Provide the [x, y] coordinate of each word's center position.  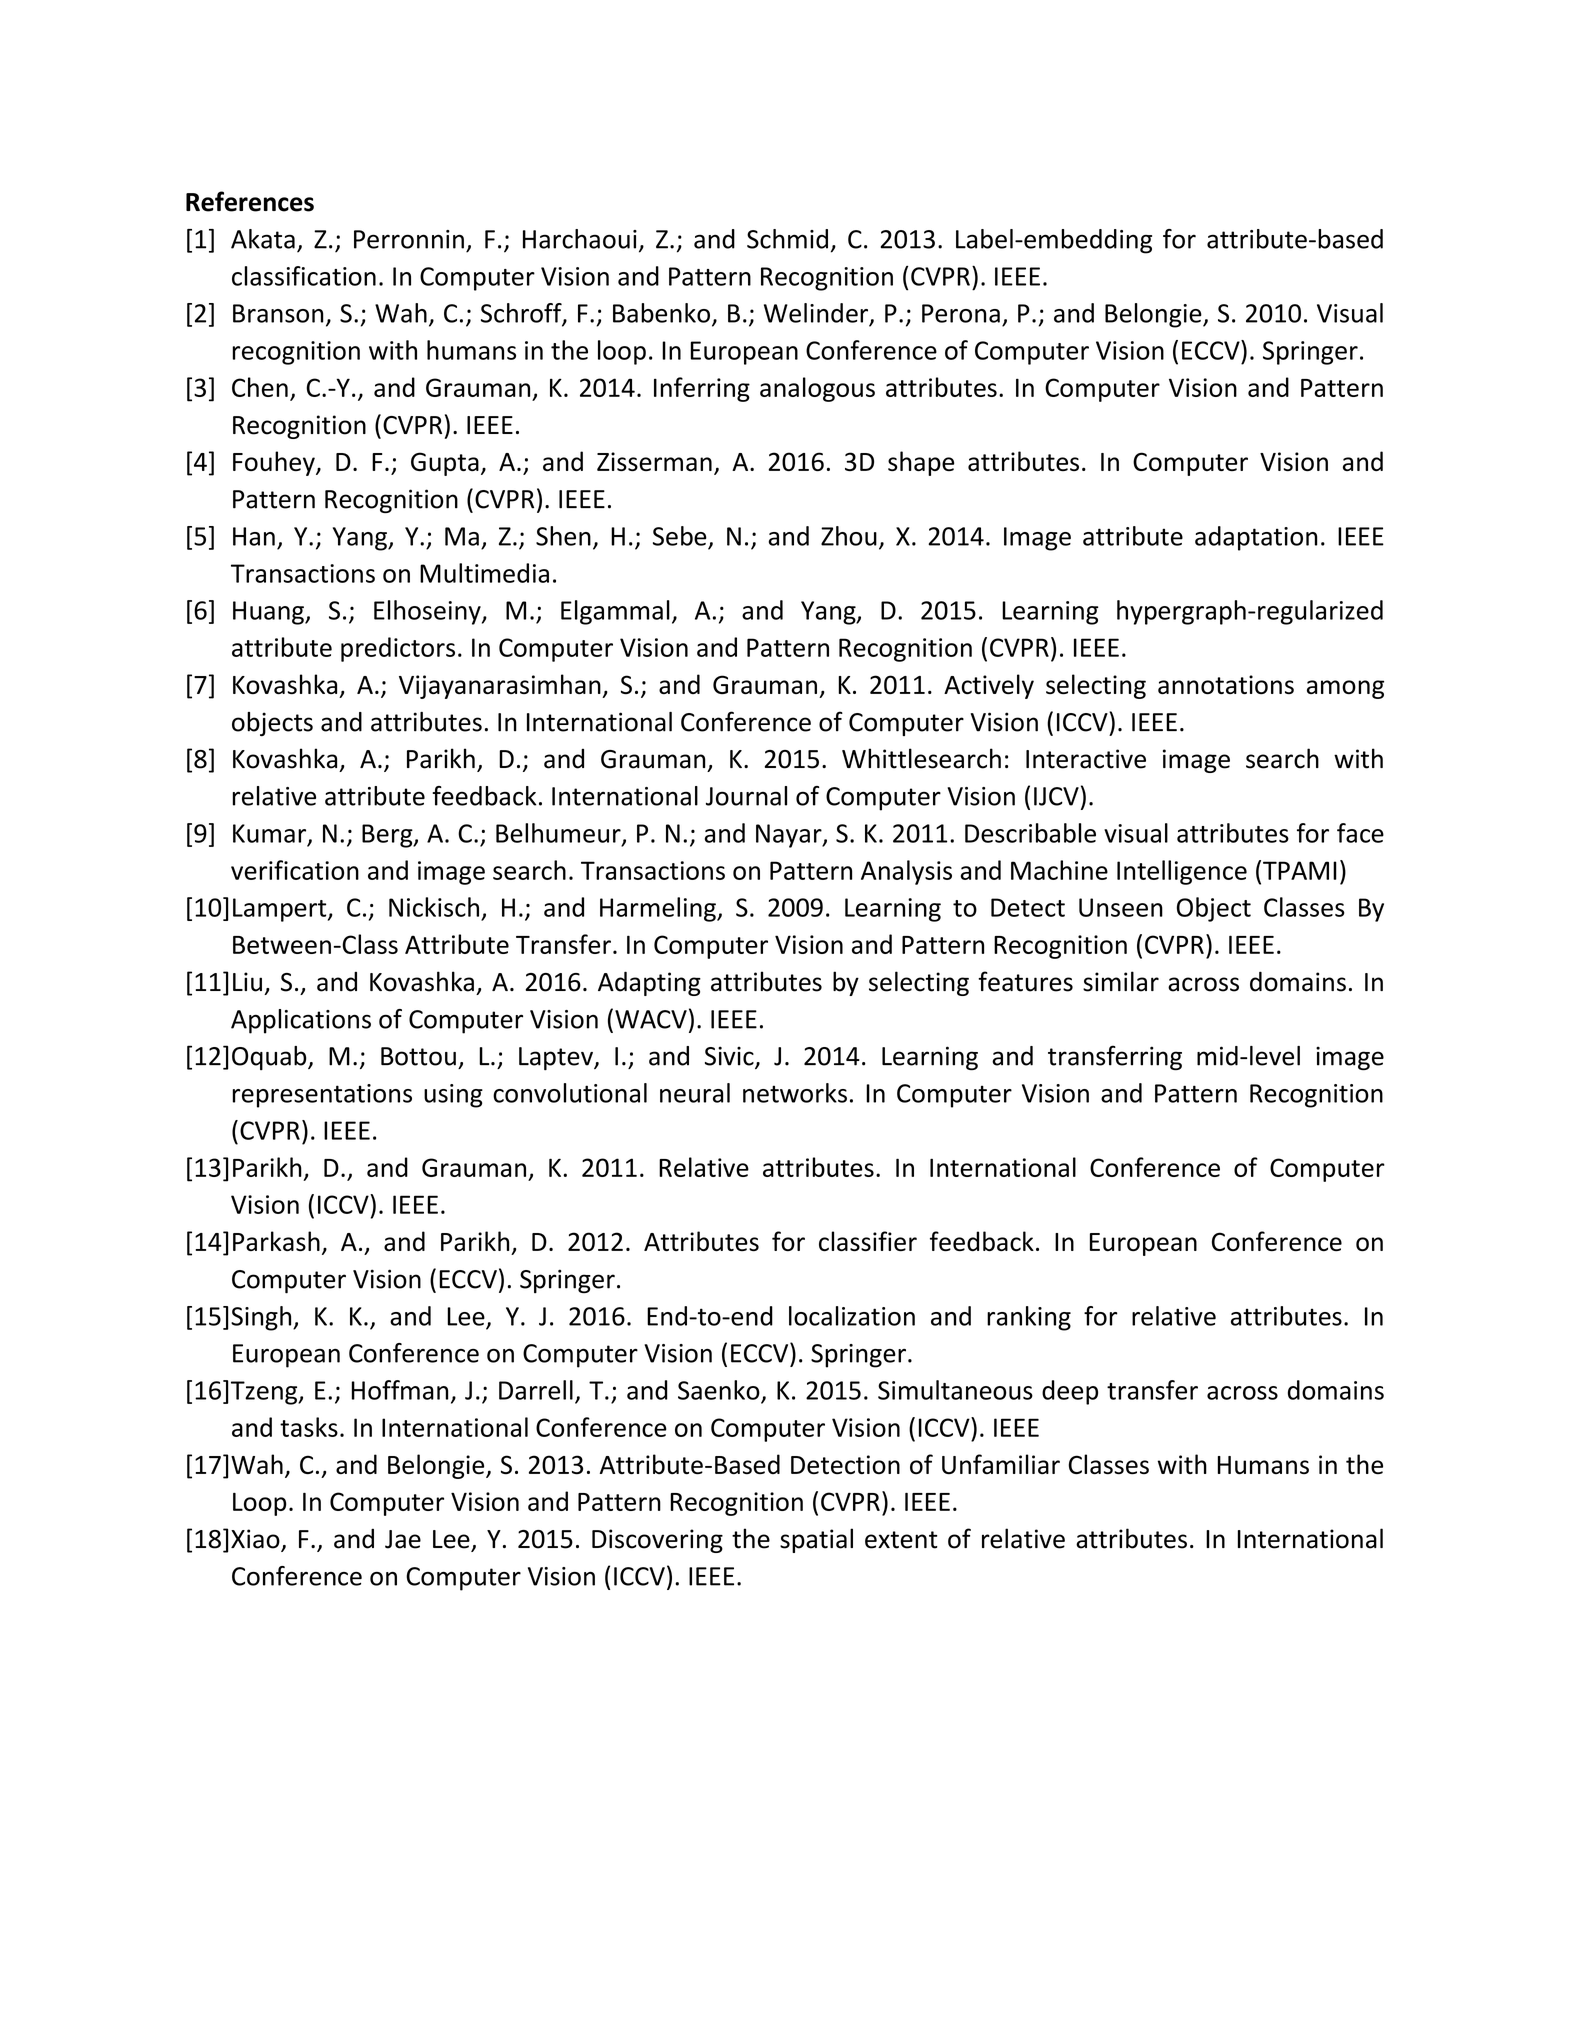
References [250, 201]
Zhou [849, 536]
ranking [1029, 1318]
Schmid [787, 239]
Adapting [649, 983]
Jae [403, 1539]
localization [852, 1316]
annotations [1226, 685]
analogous [817, 389]
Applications [301, 1021]
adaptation [1256, 538]
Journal [746, 796]
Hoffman [400, 1390]
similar [1121, 981]
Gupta [445, 464]
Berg [388, 836]
